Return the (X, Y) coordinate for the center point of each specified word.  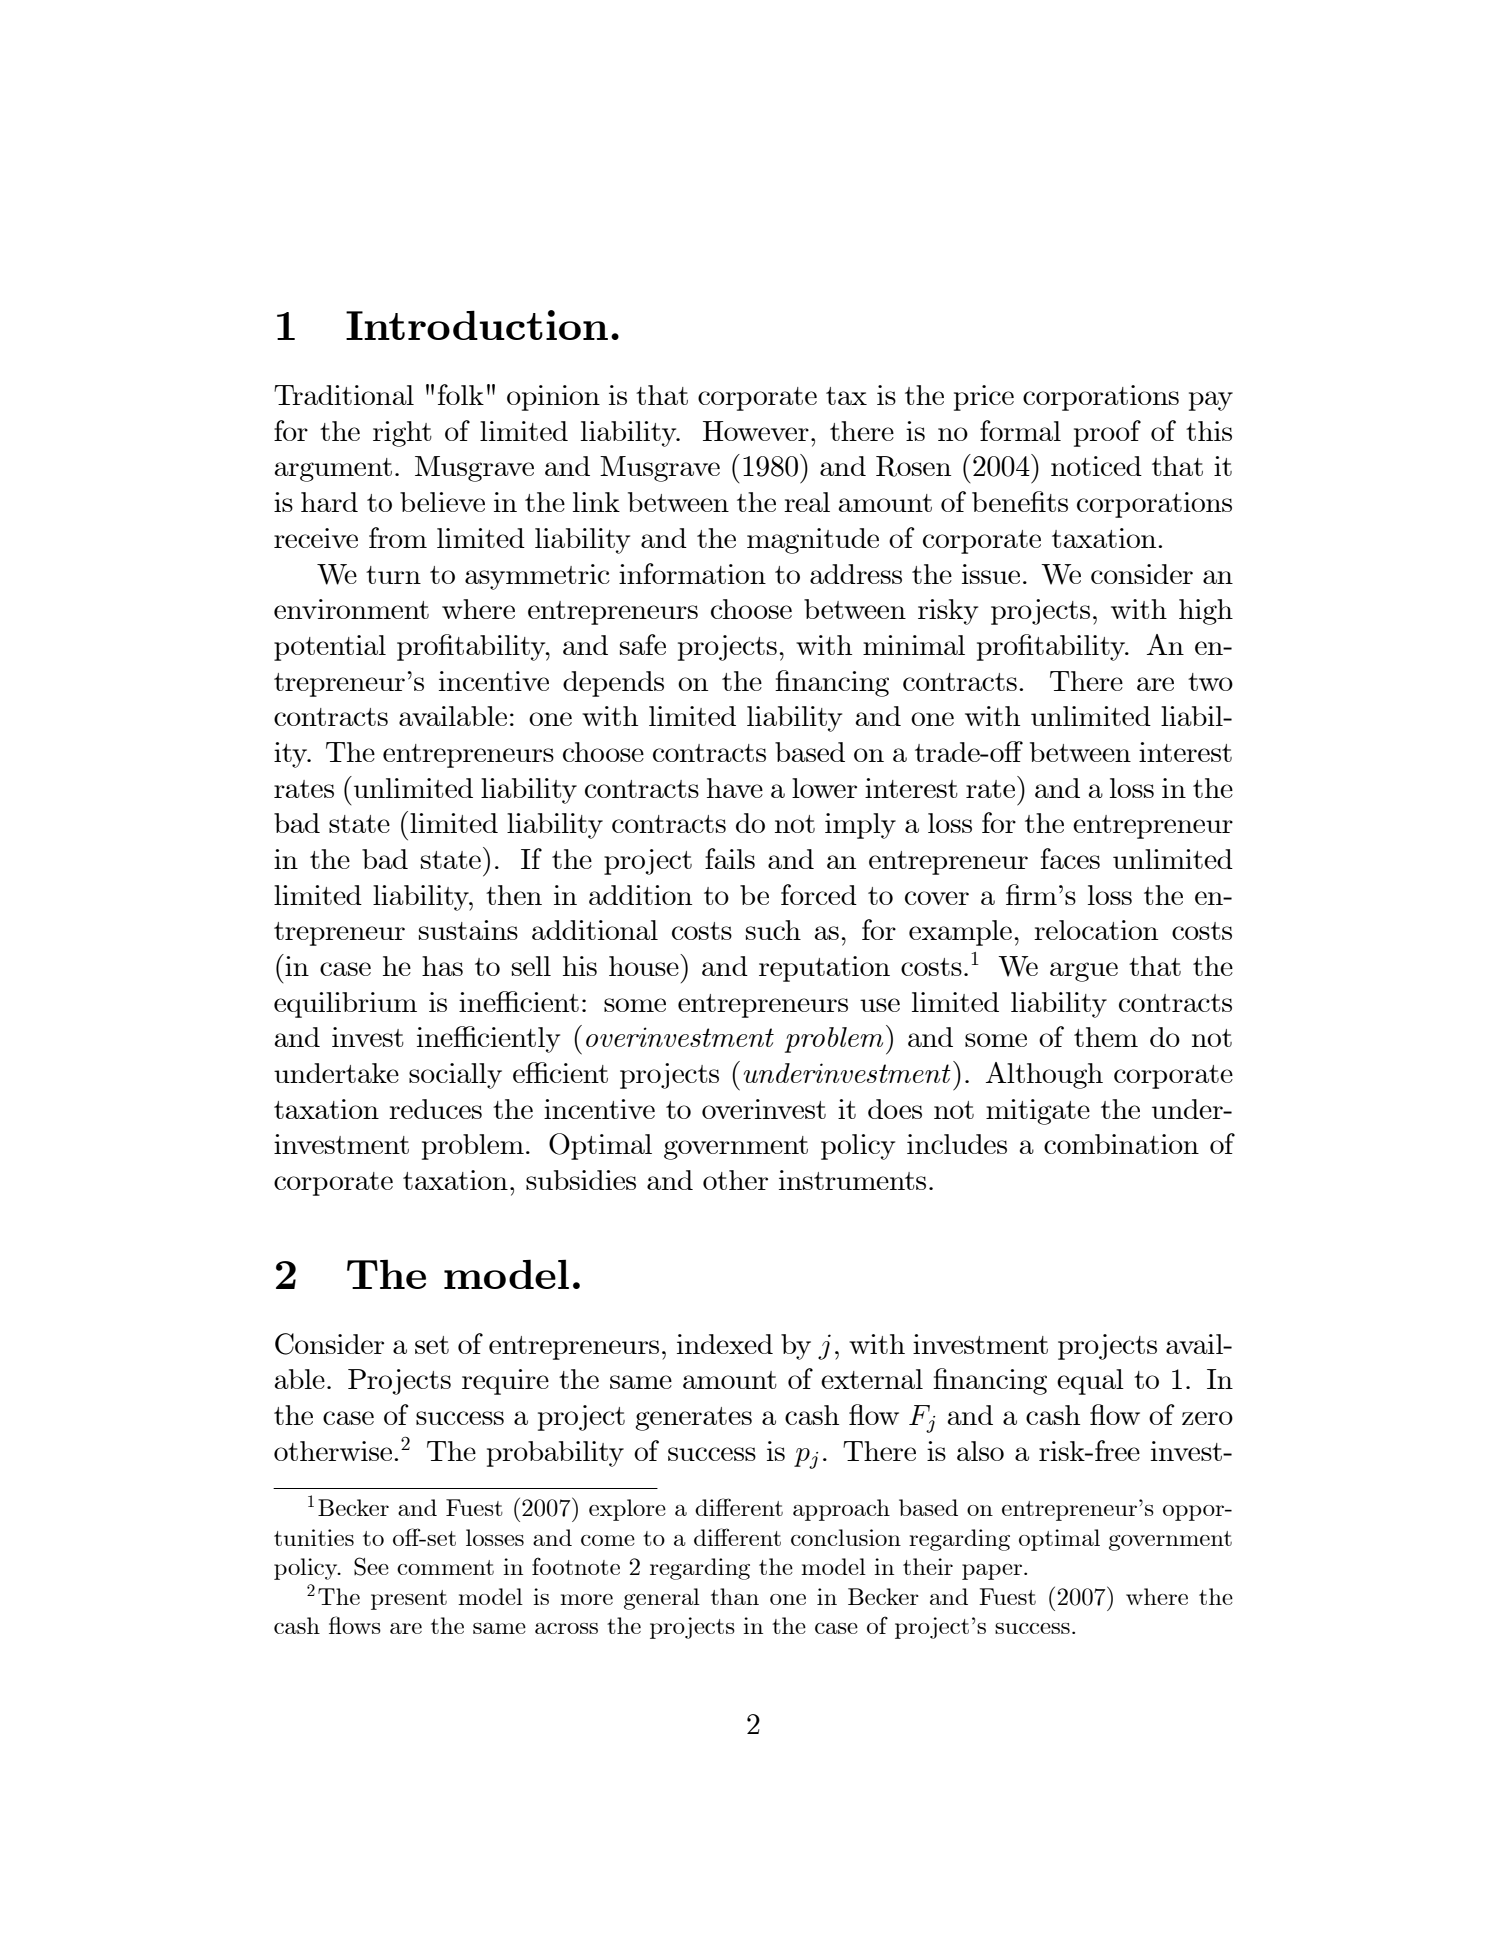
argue (1084, 972)
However (756, 431)
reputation (824, 969)
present (409, 1600)
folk (461, 394)
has (442, 966)
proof (1107, 433)
